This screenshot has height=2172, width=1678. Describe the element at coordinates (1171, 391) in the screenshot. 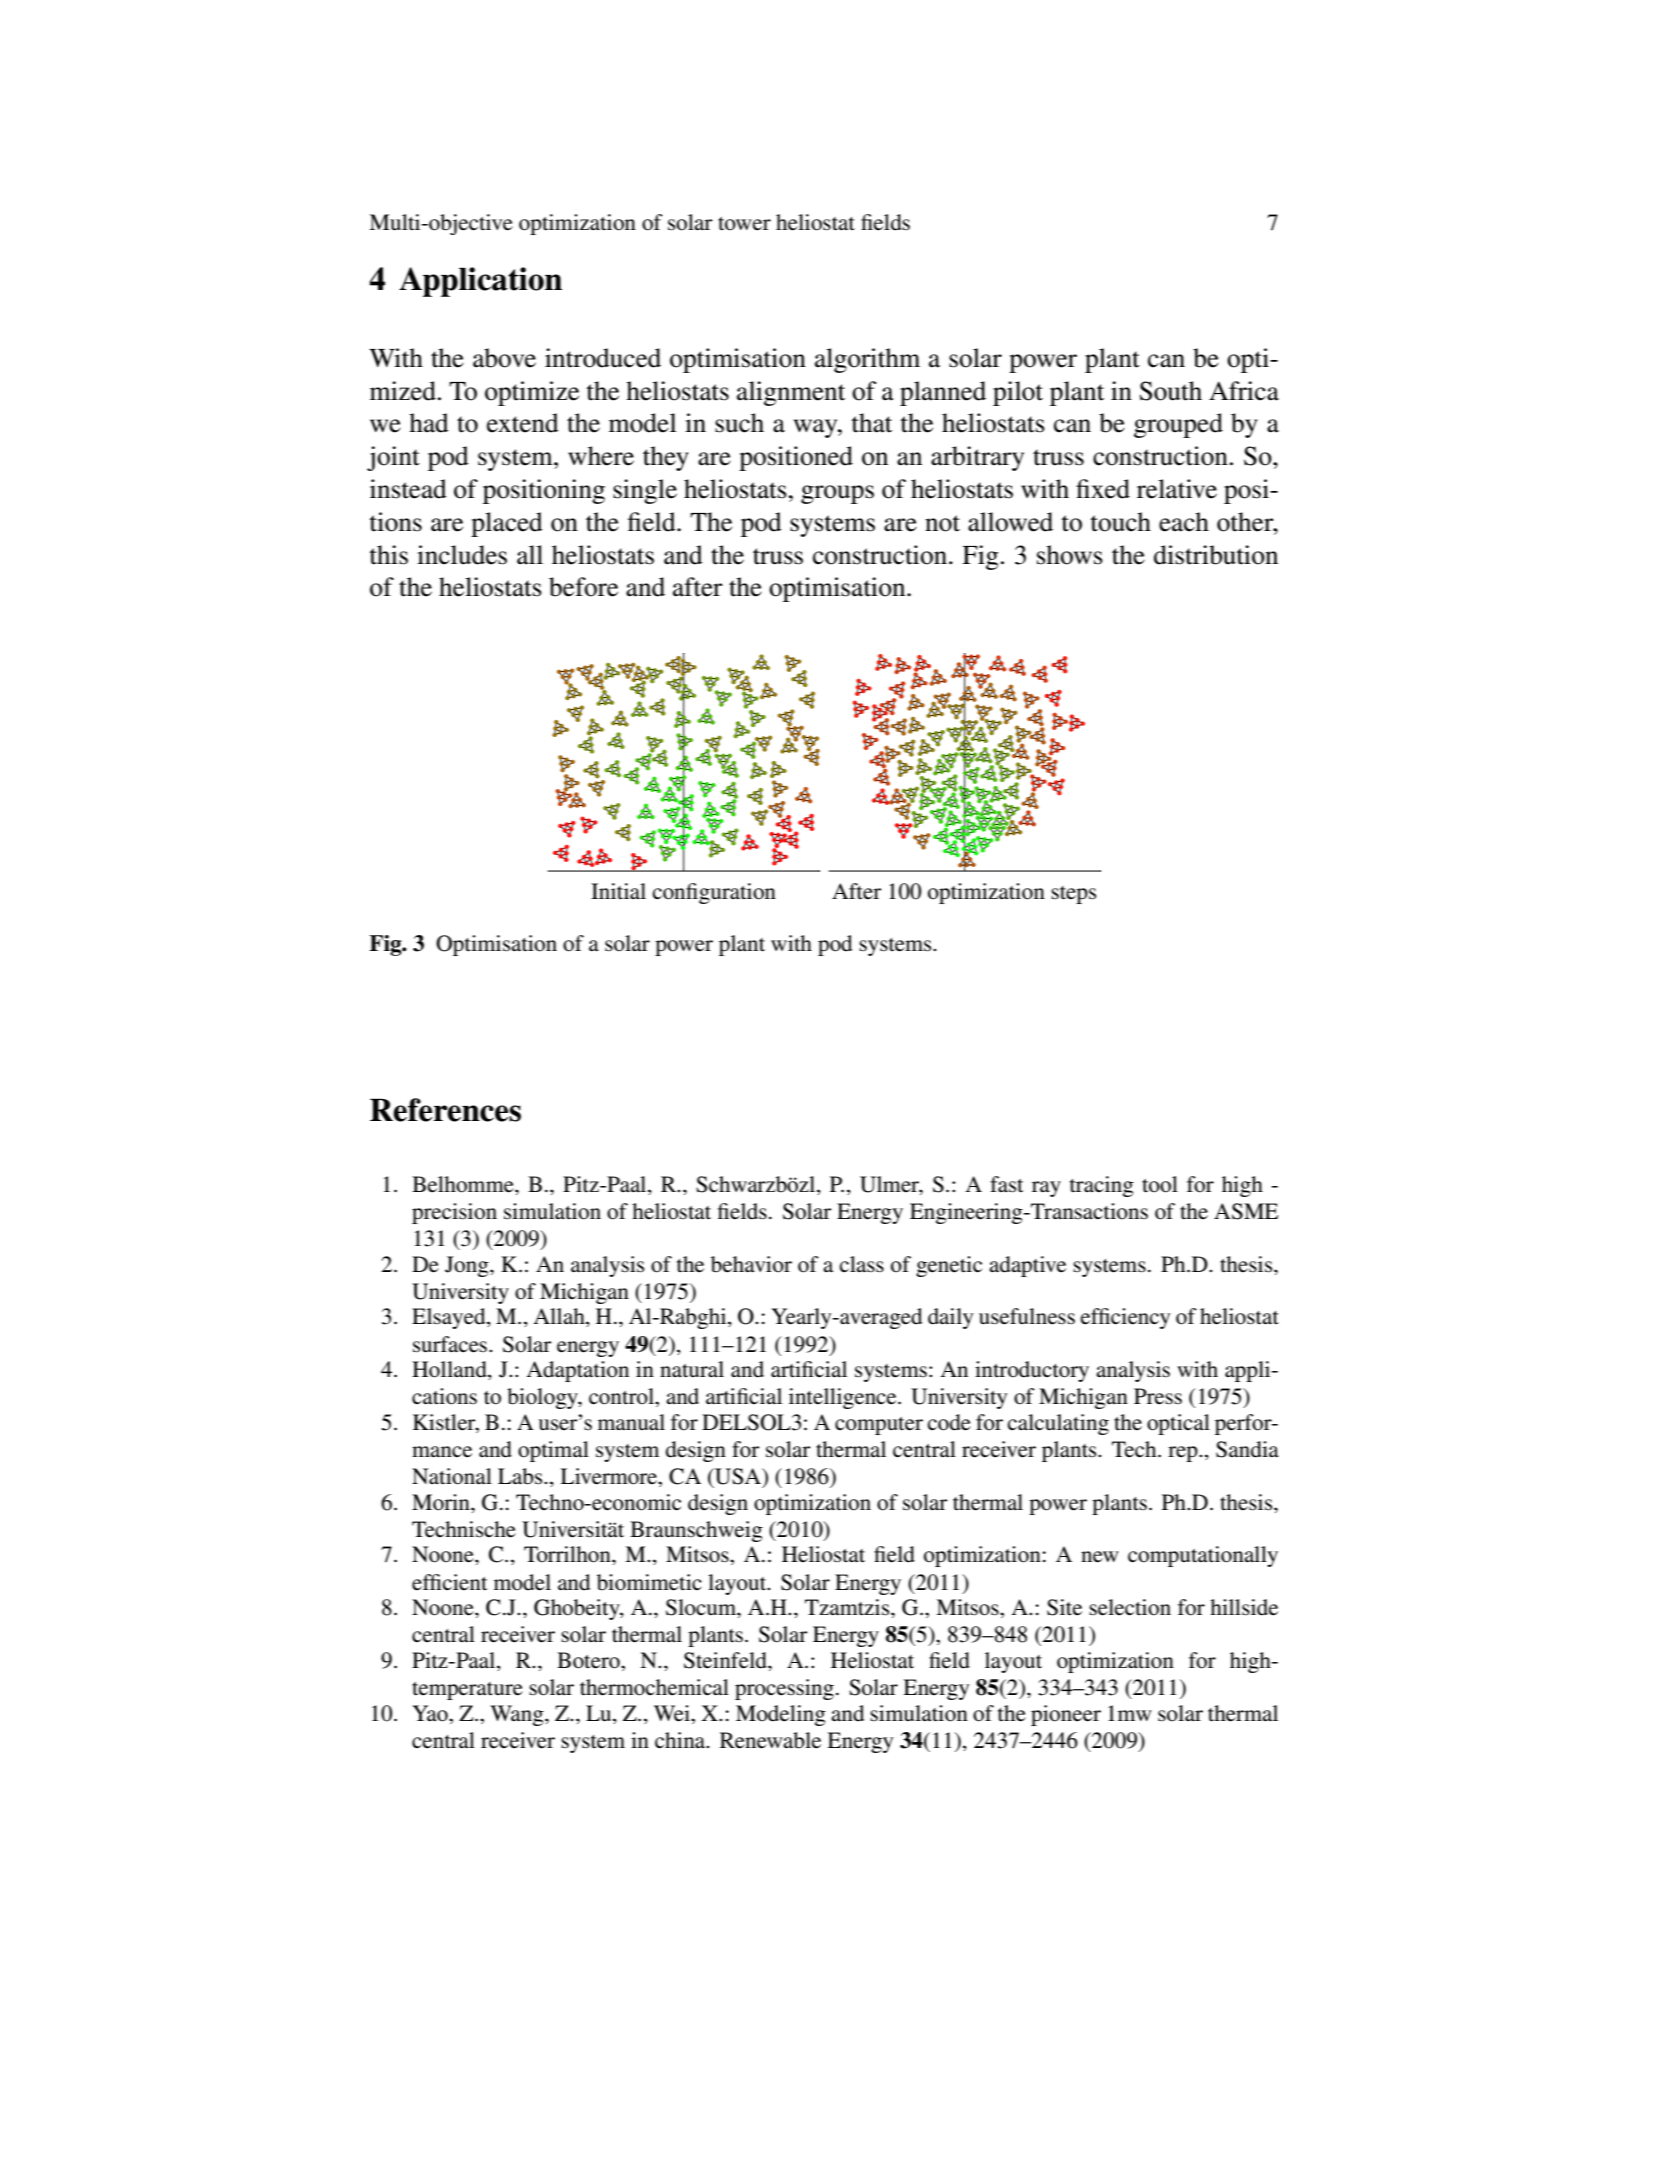

I see `South` at that location.
